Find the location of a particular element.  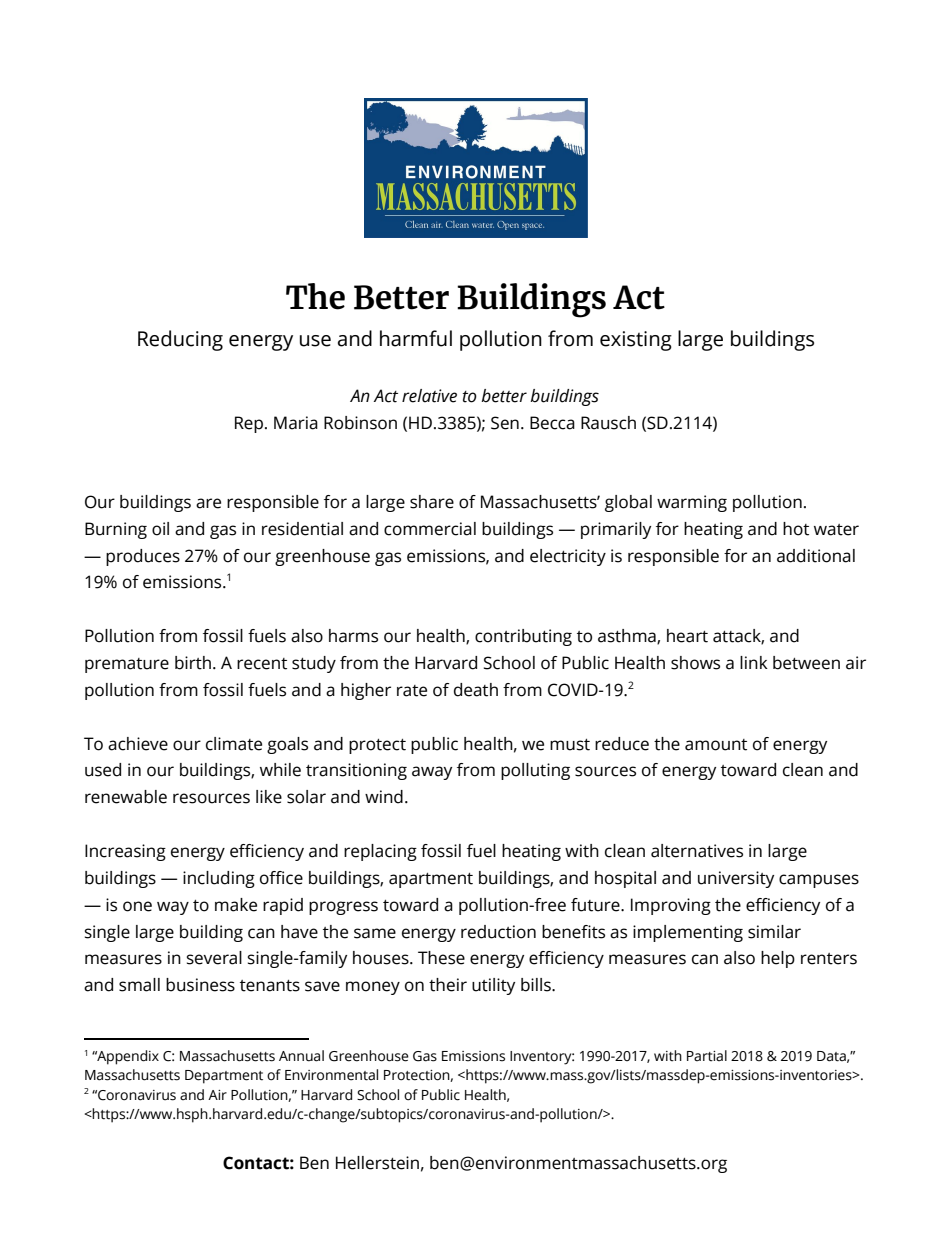

Reducing is located at coordinates (180, 340).
